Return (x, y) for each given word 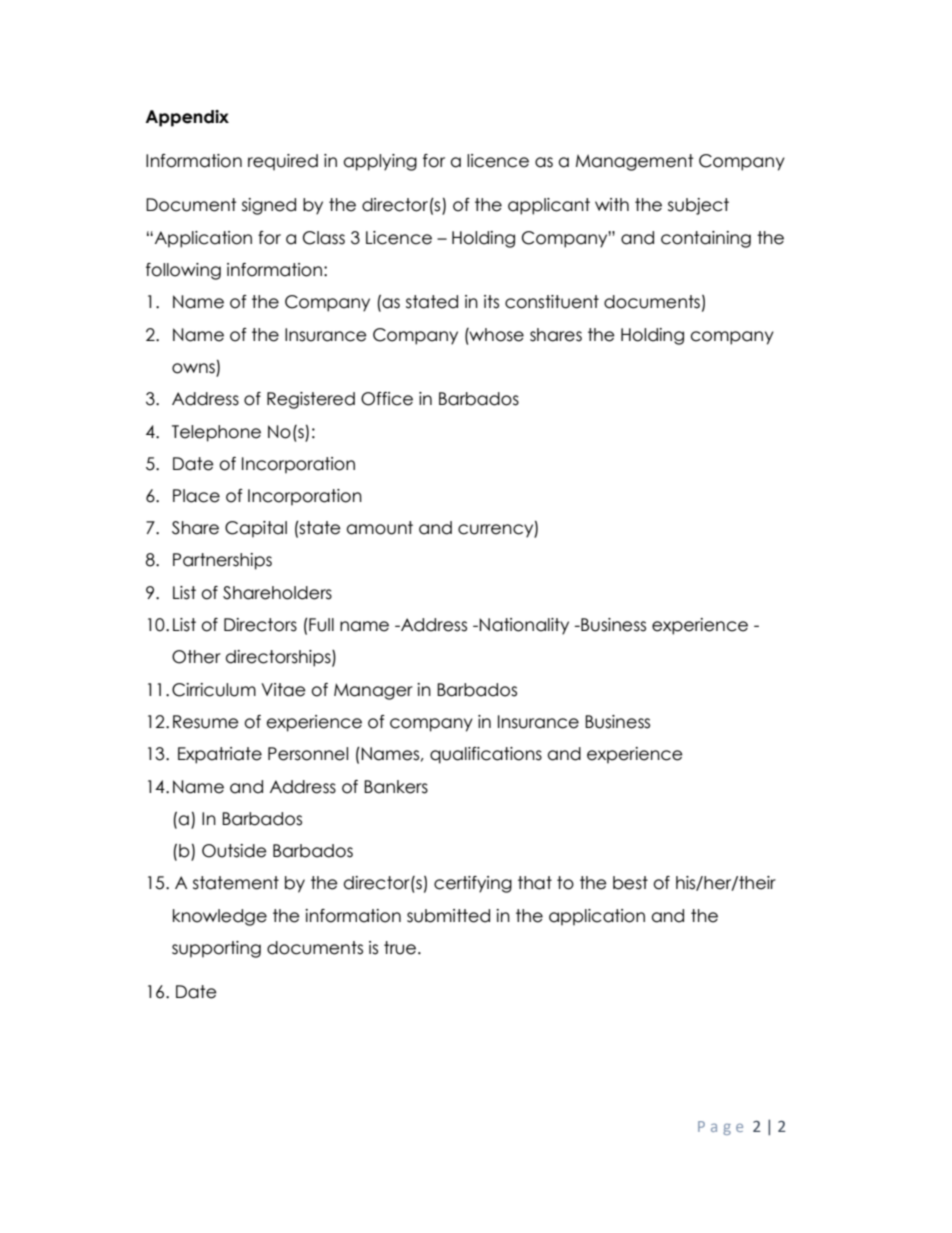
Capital (256, 529)
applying (380, 162)
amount (380, 528)
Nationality (524, 626)
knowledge (220, 917)
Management (635, 162)
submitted (448, 916)
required (283, 162)
